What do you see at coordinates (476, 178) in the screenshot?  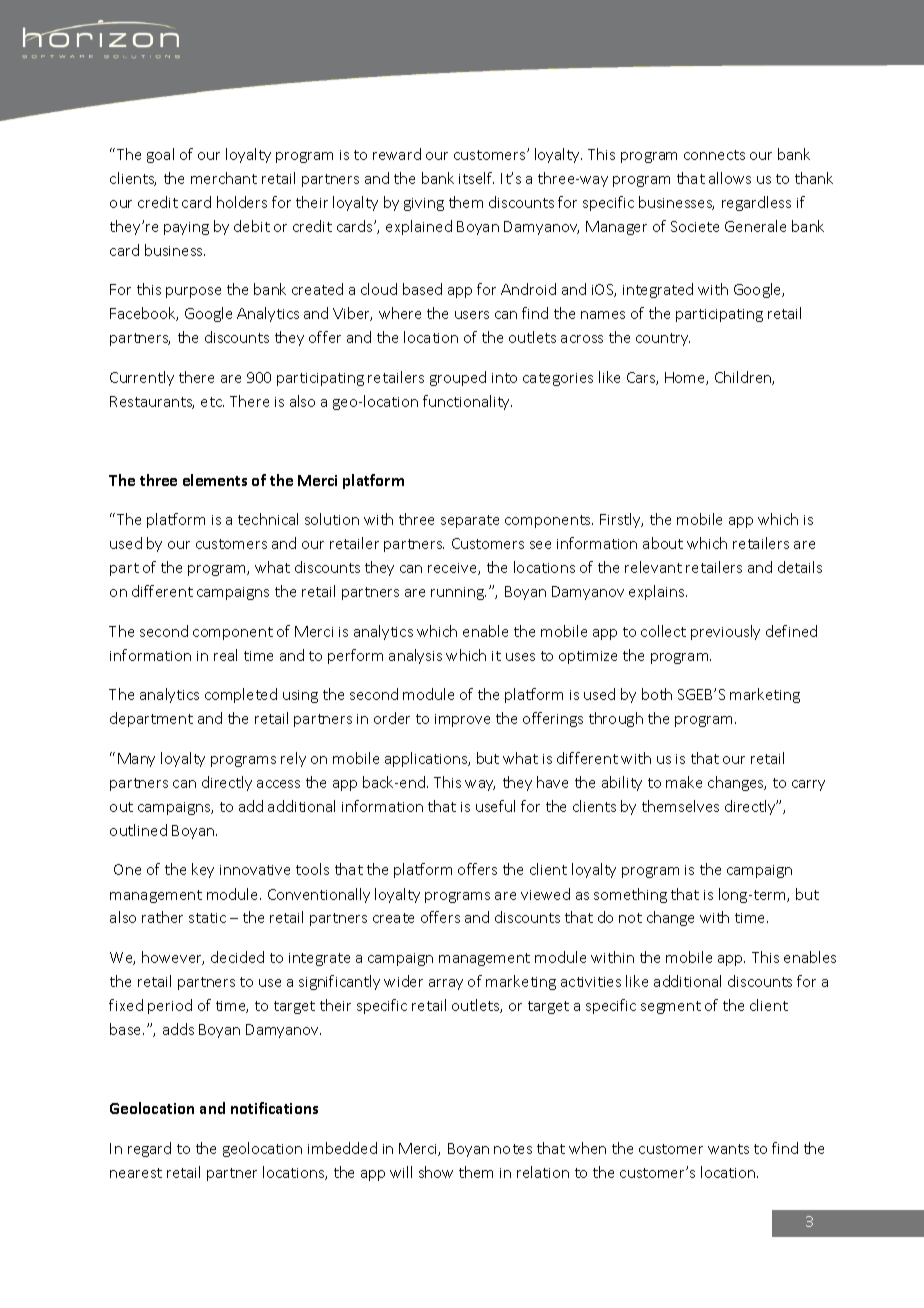 I see `itself` at bounding box center [476, 178].
